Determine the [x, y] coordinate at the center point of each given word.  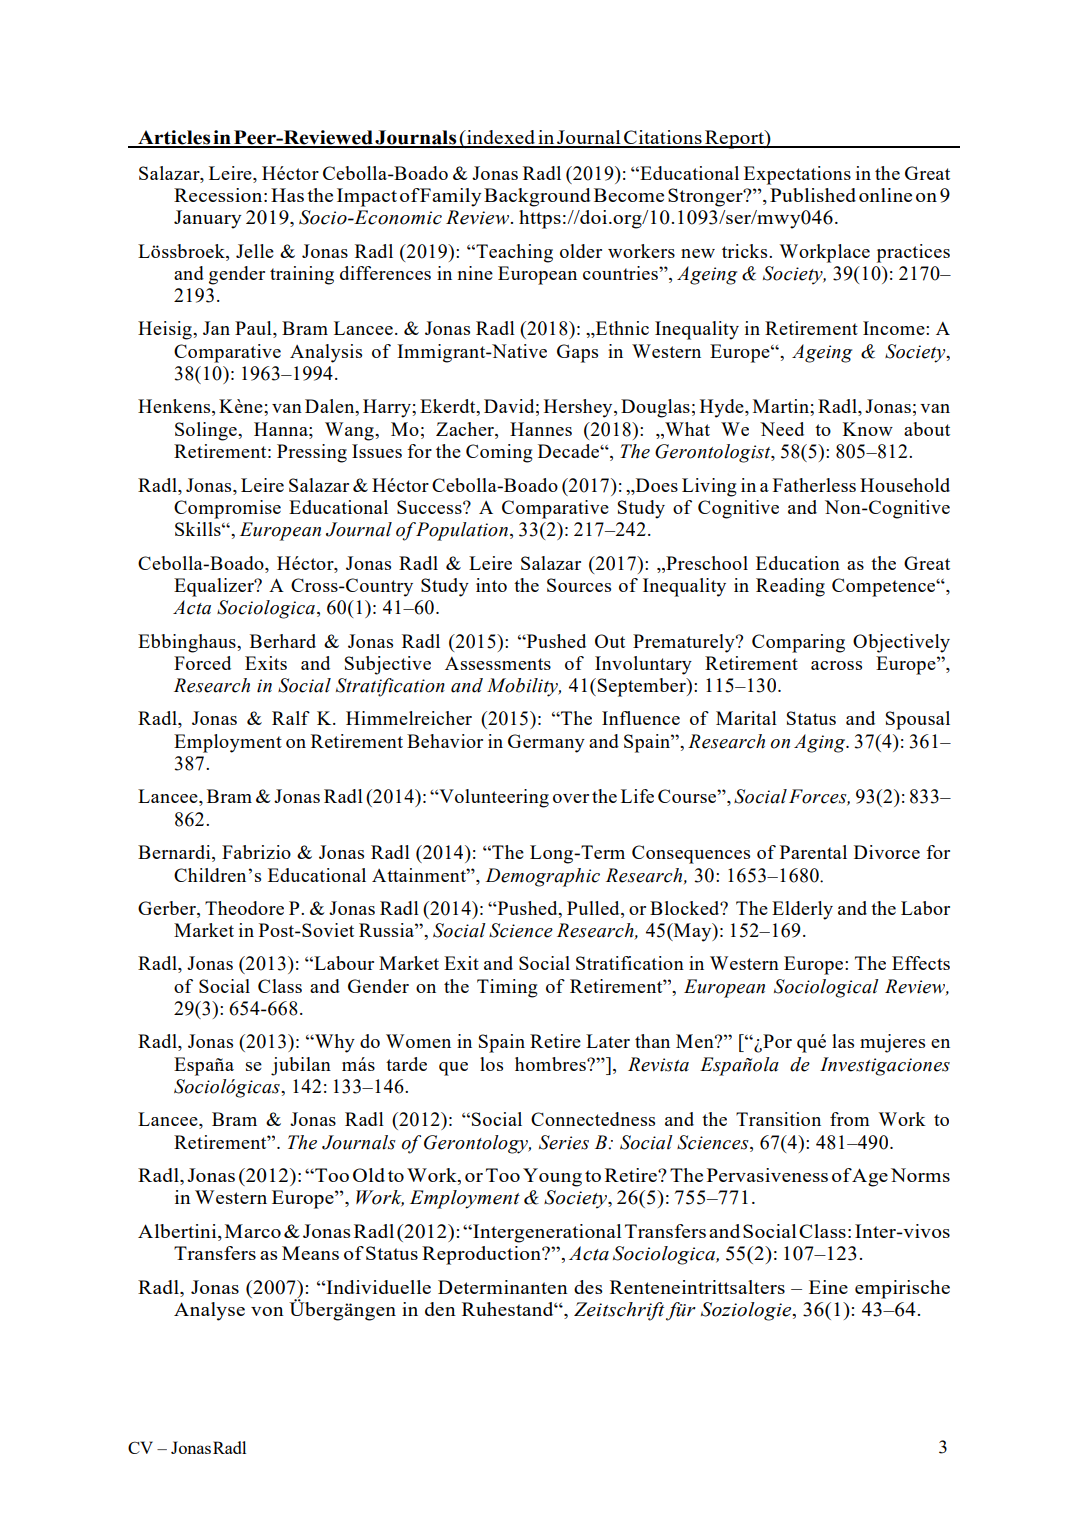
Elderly [802, 910]
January [208, 219]
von [267, 1311]
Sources [579, 585]
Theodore [244, 908]
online [885, 195]
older [581, 251]
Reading [790, 587]
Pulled [594, 908]
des [588, 1287]
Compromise [227, 509]
